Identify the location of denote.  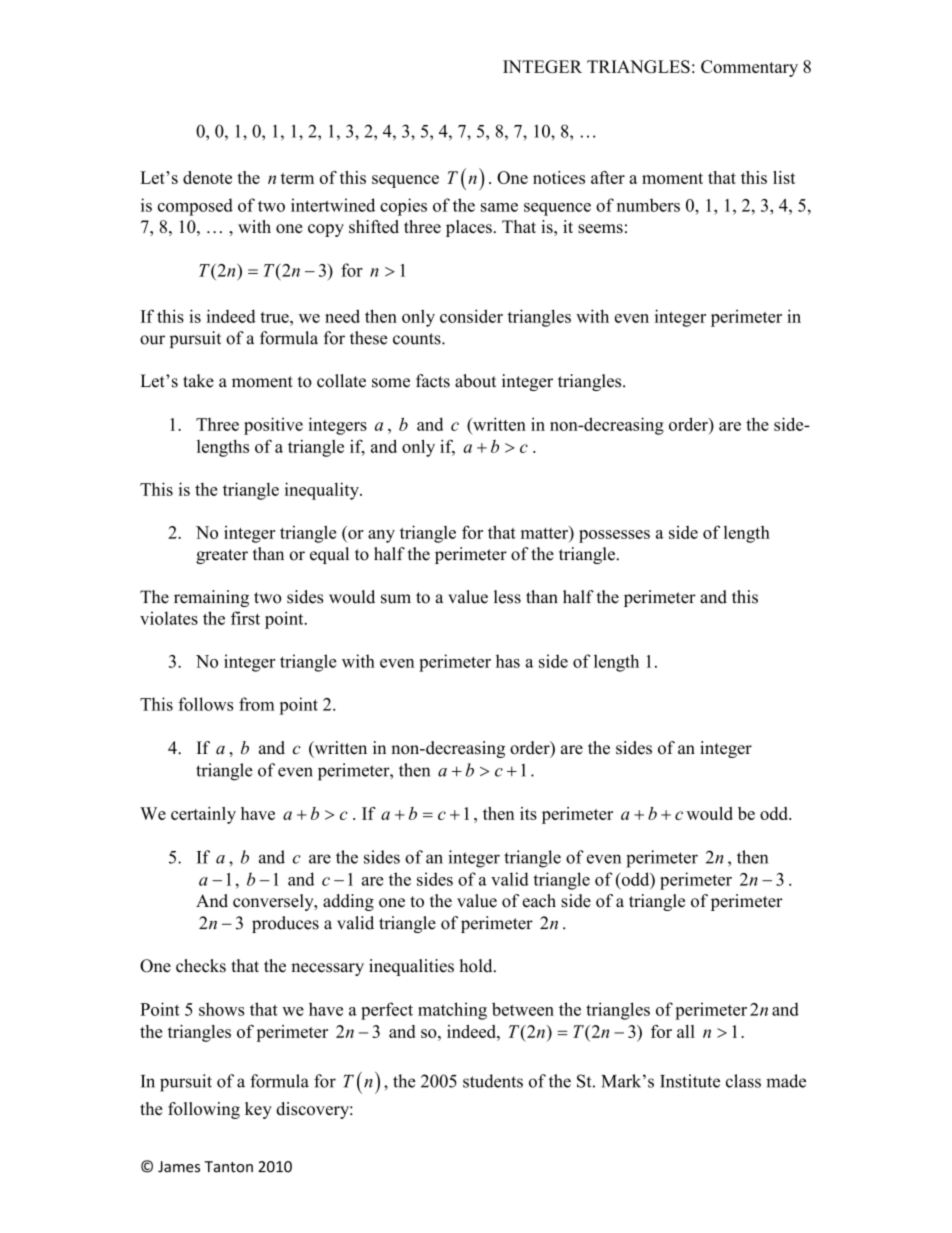
(207, 177).
